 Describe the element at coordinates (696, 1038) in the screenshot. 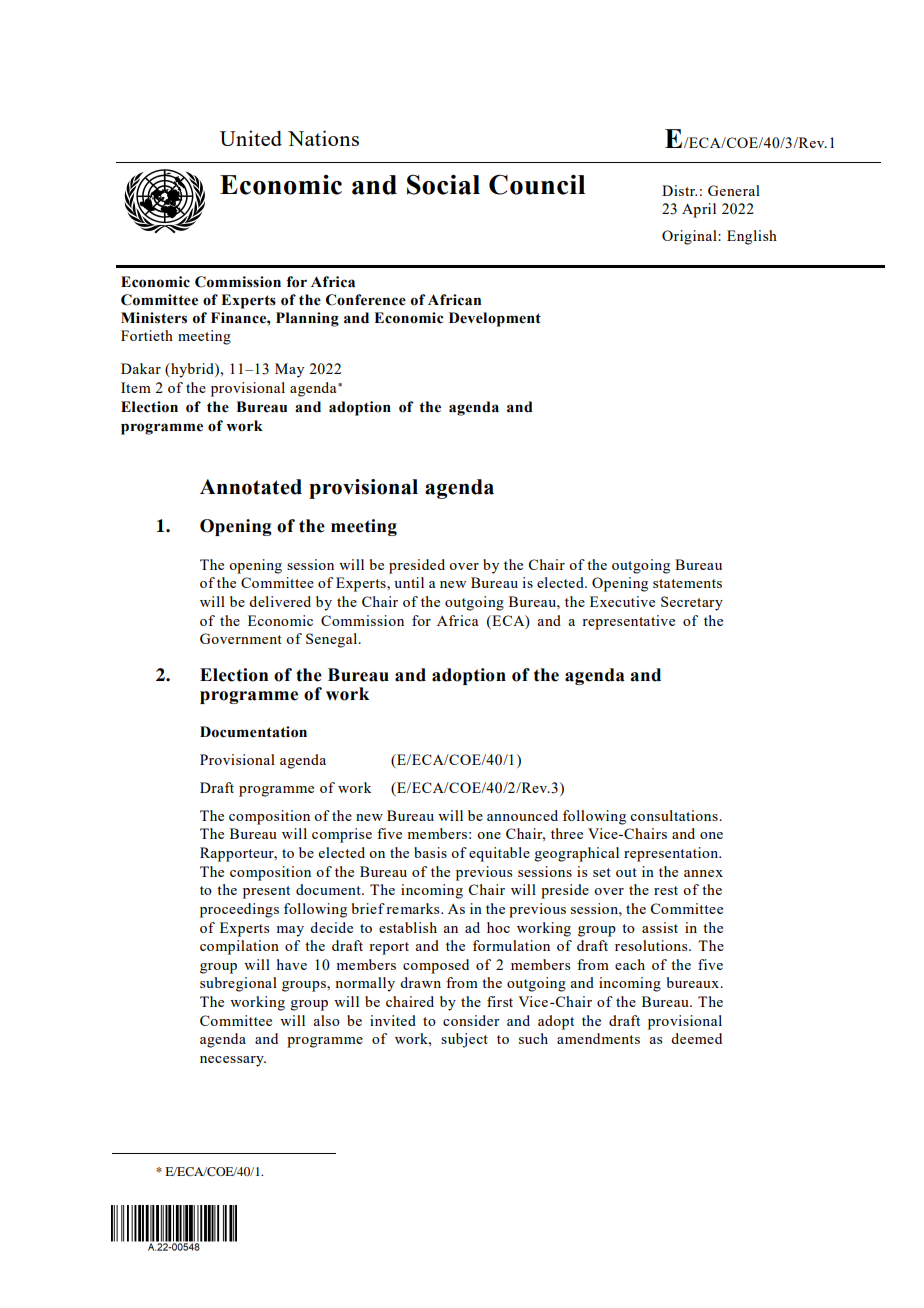

I see `deemed` at that location.
